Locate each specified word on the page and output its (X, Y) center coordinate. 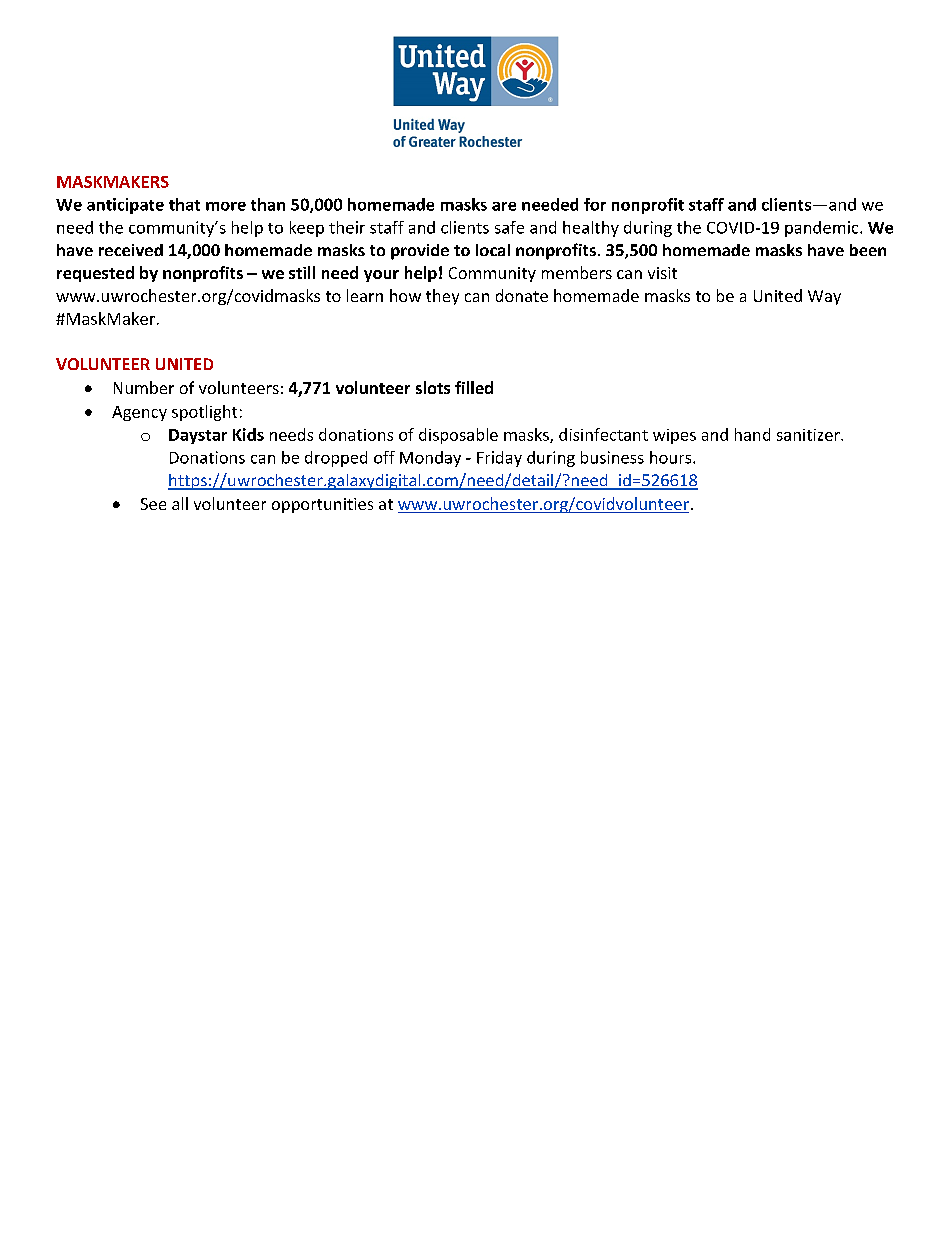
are (504, 206)
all (180, 503)
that (184, 204)
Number (144, 387)
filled (474, 387)
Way (824, 297)
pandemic (823, 229)
